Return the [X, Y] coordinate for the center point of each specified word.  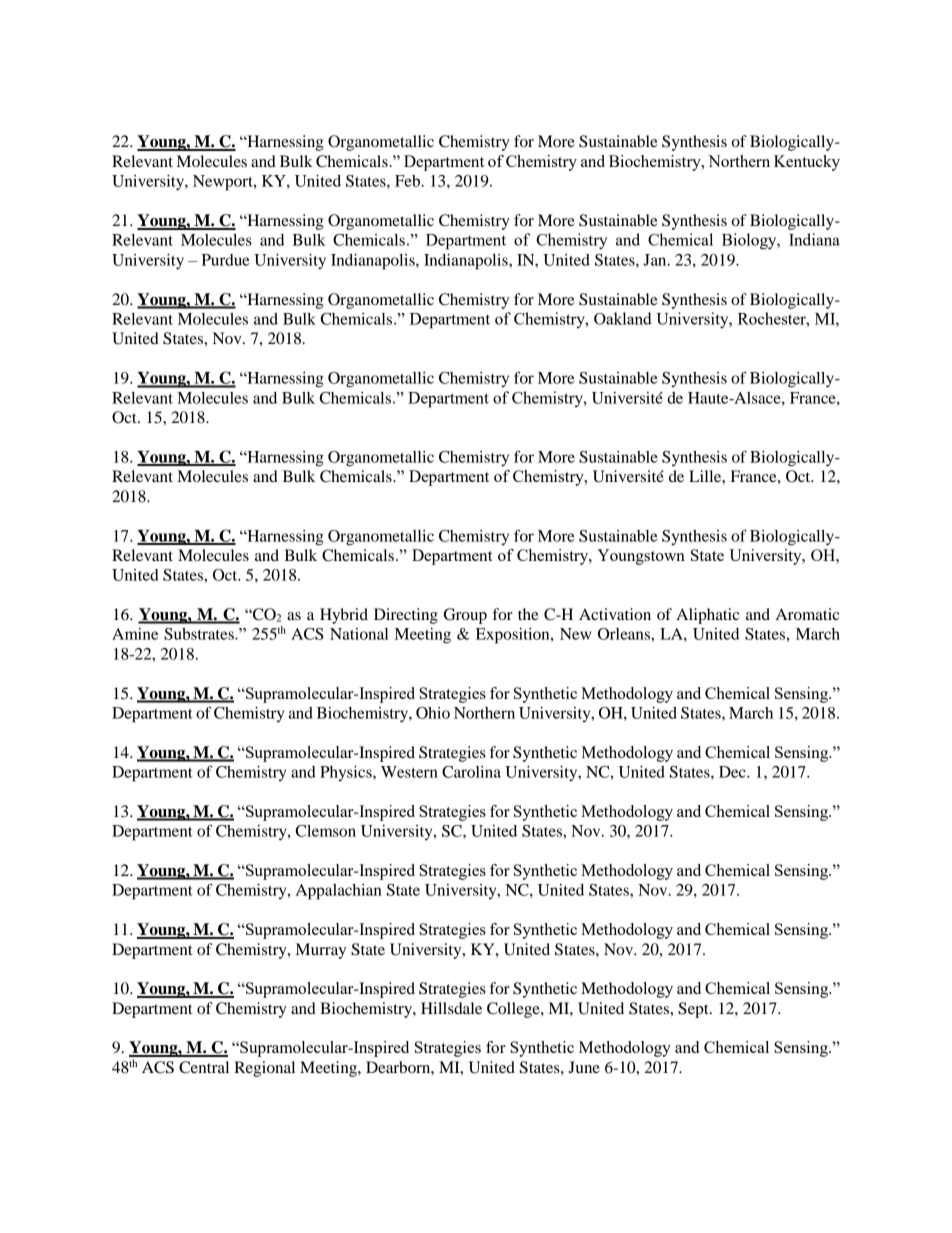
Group [465, 616]
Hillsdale [451, 1008]
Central [204, 1067]
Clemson [326, 831]
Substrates [200, 634]
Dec [733, 772]
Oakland [623, 318]
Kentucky [807, 163]
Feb [409, 181]
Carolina [471, 772]
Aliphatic [707, 616]
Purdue [225, 260]
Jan [656, 260]
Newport [224, 183]
